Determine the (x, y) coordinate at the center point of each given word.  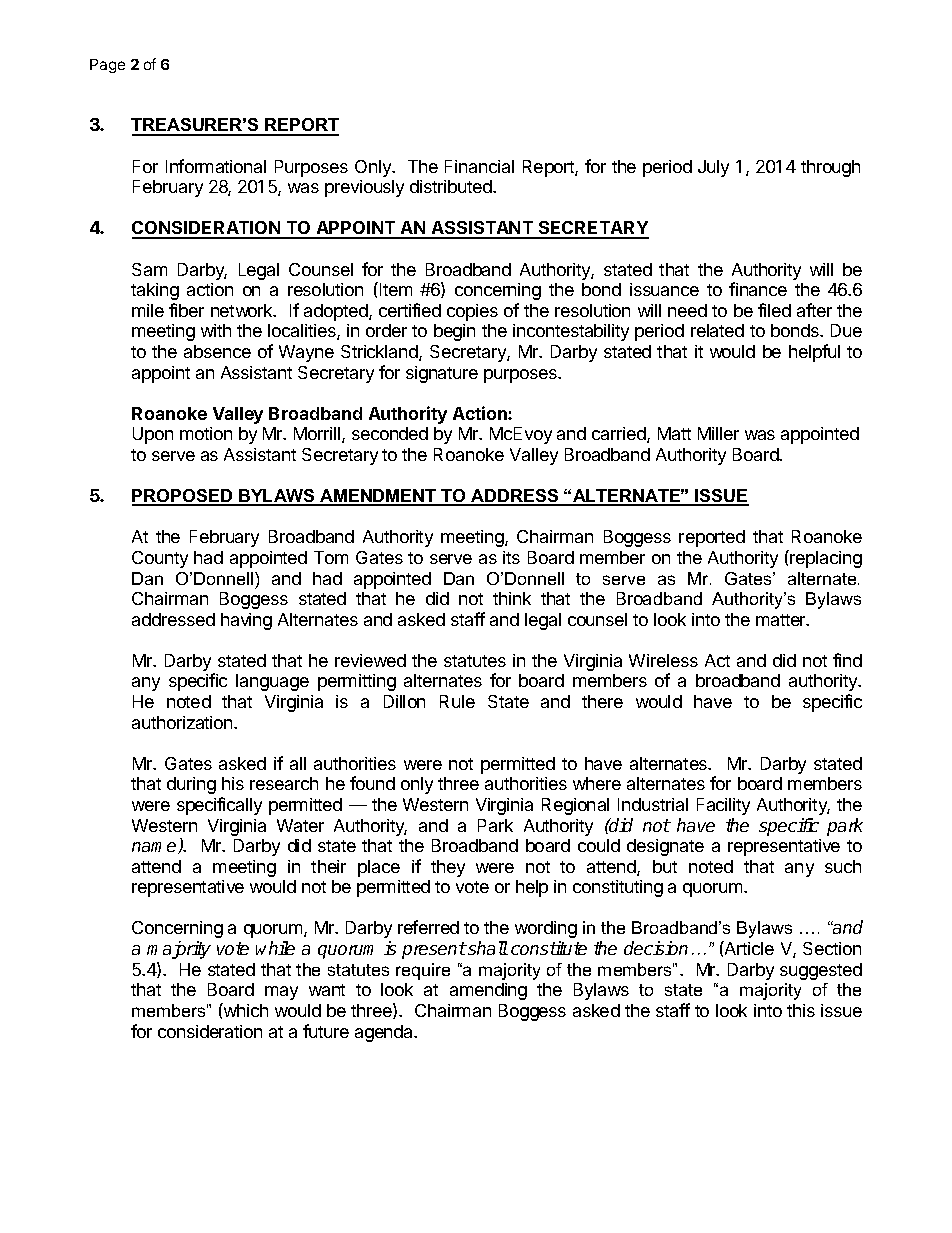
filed (774, 310)
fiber (186, 310)
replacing (826, 559)
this (801, 1010)
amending (488, 991)
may (281, 993)
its (511, 557)
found (372, 783)
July (713, 168)
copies (472, 312)
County (160, 559)
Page (107, 66)
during (191, 785)
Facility (723, 806)
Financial (479, 166)
